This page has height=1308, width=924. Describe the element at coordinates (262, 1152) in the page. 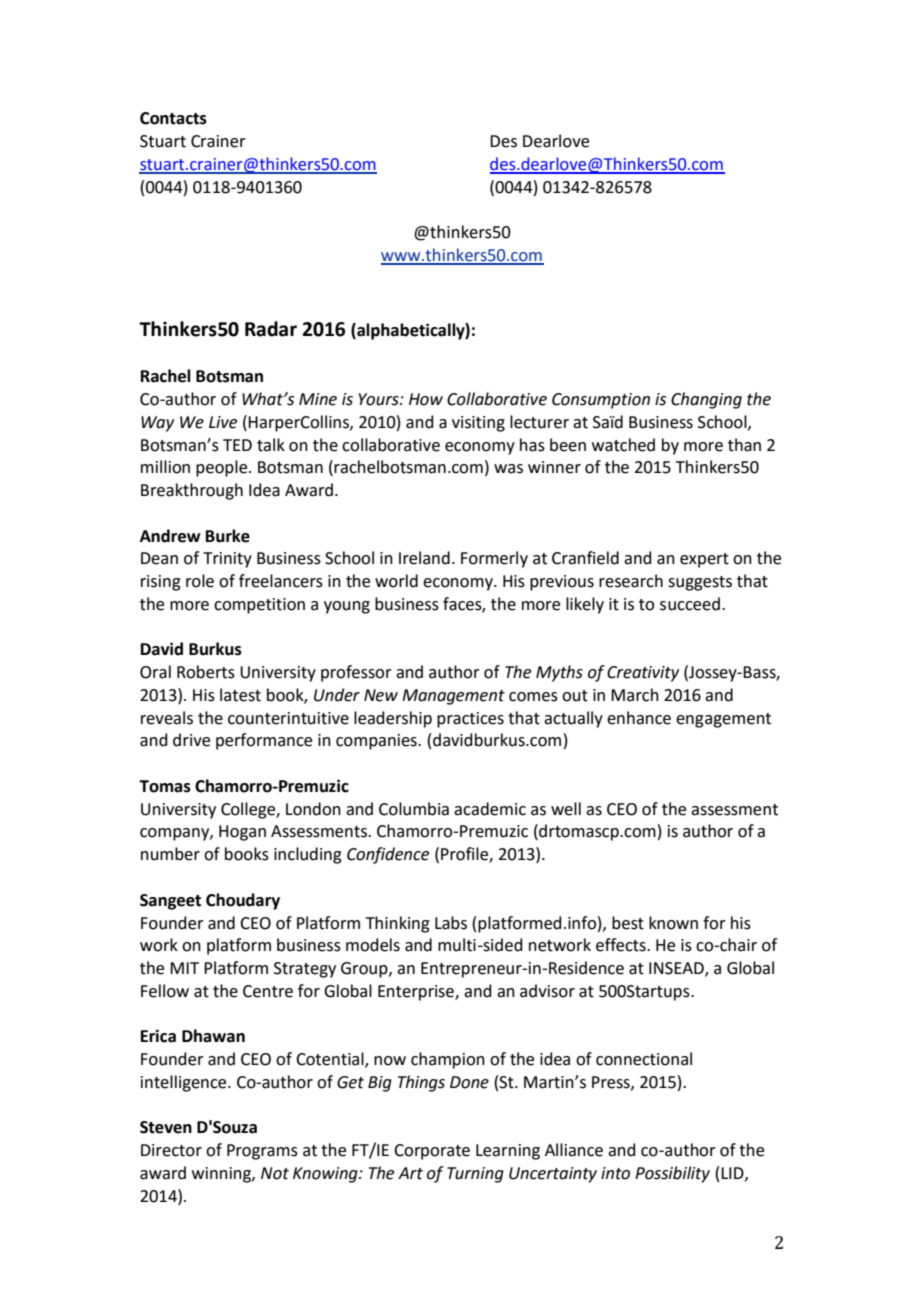

I see `Programs` at that location.
